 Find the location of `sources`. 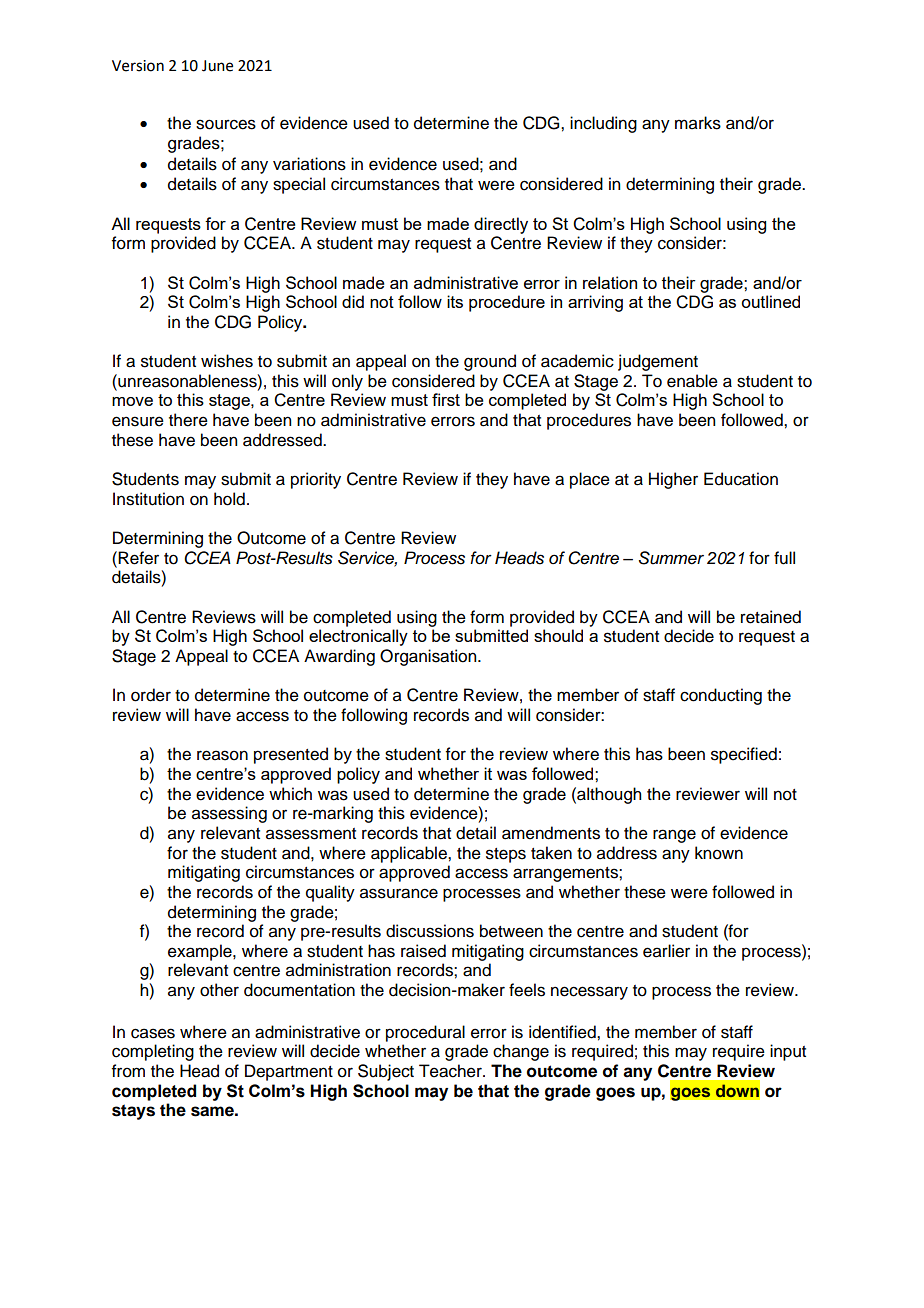

sources is located at coordinates (226, 124).
